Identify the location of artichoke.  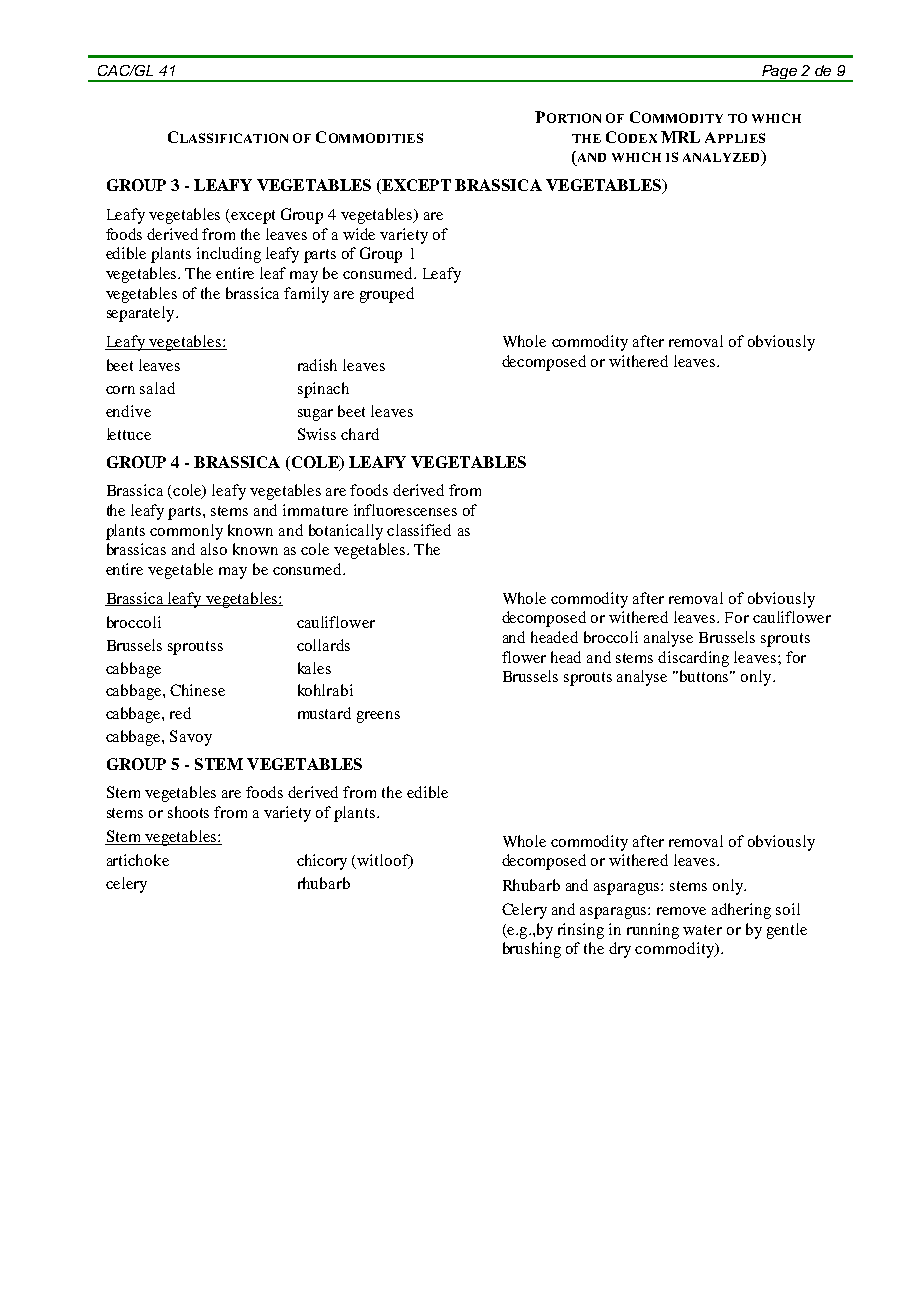
(138, 860).
